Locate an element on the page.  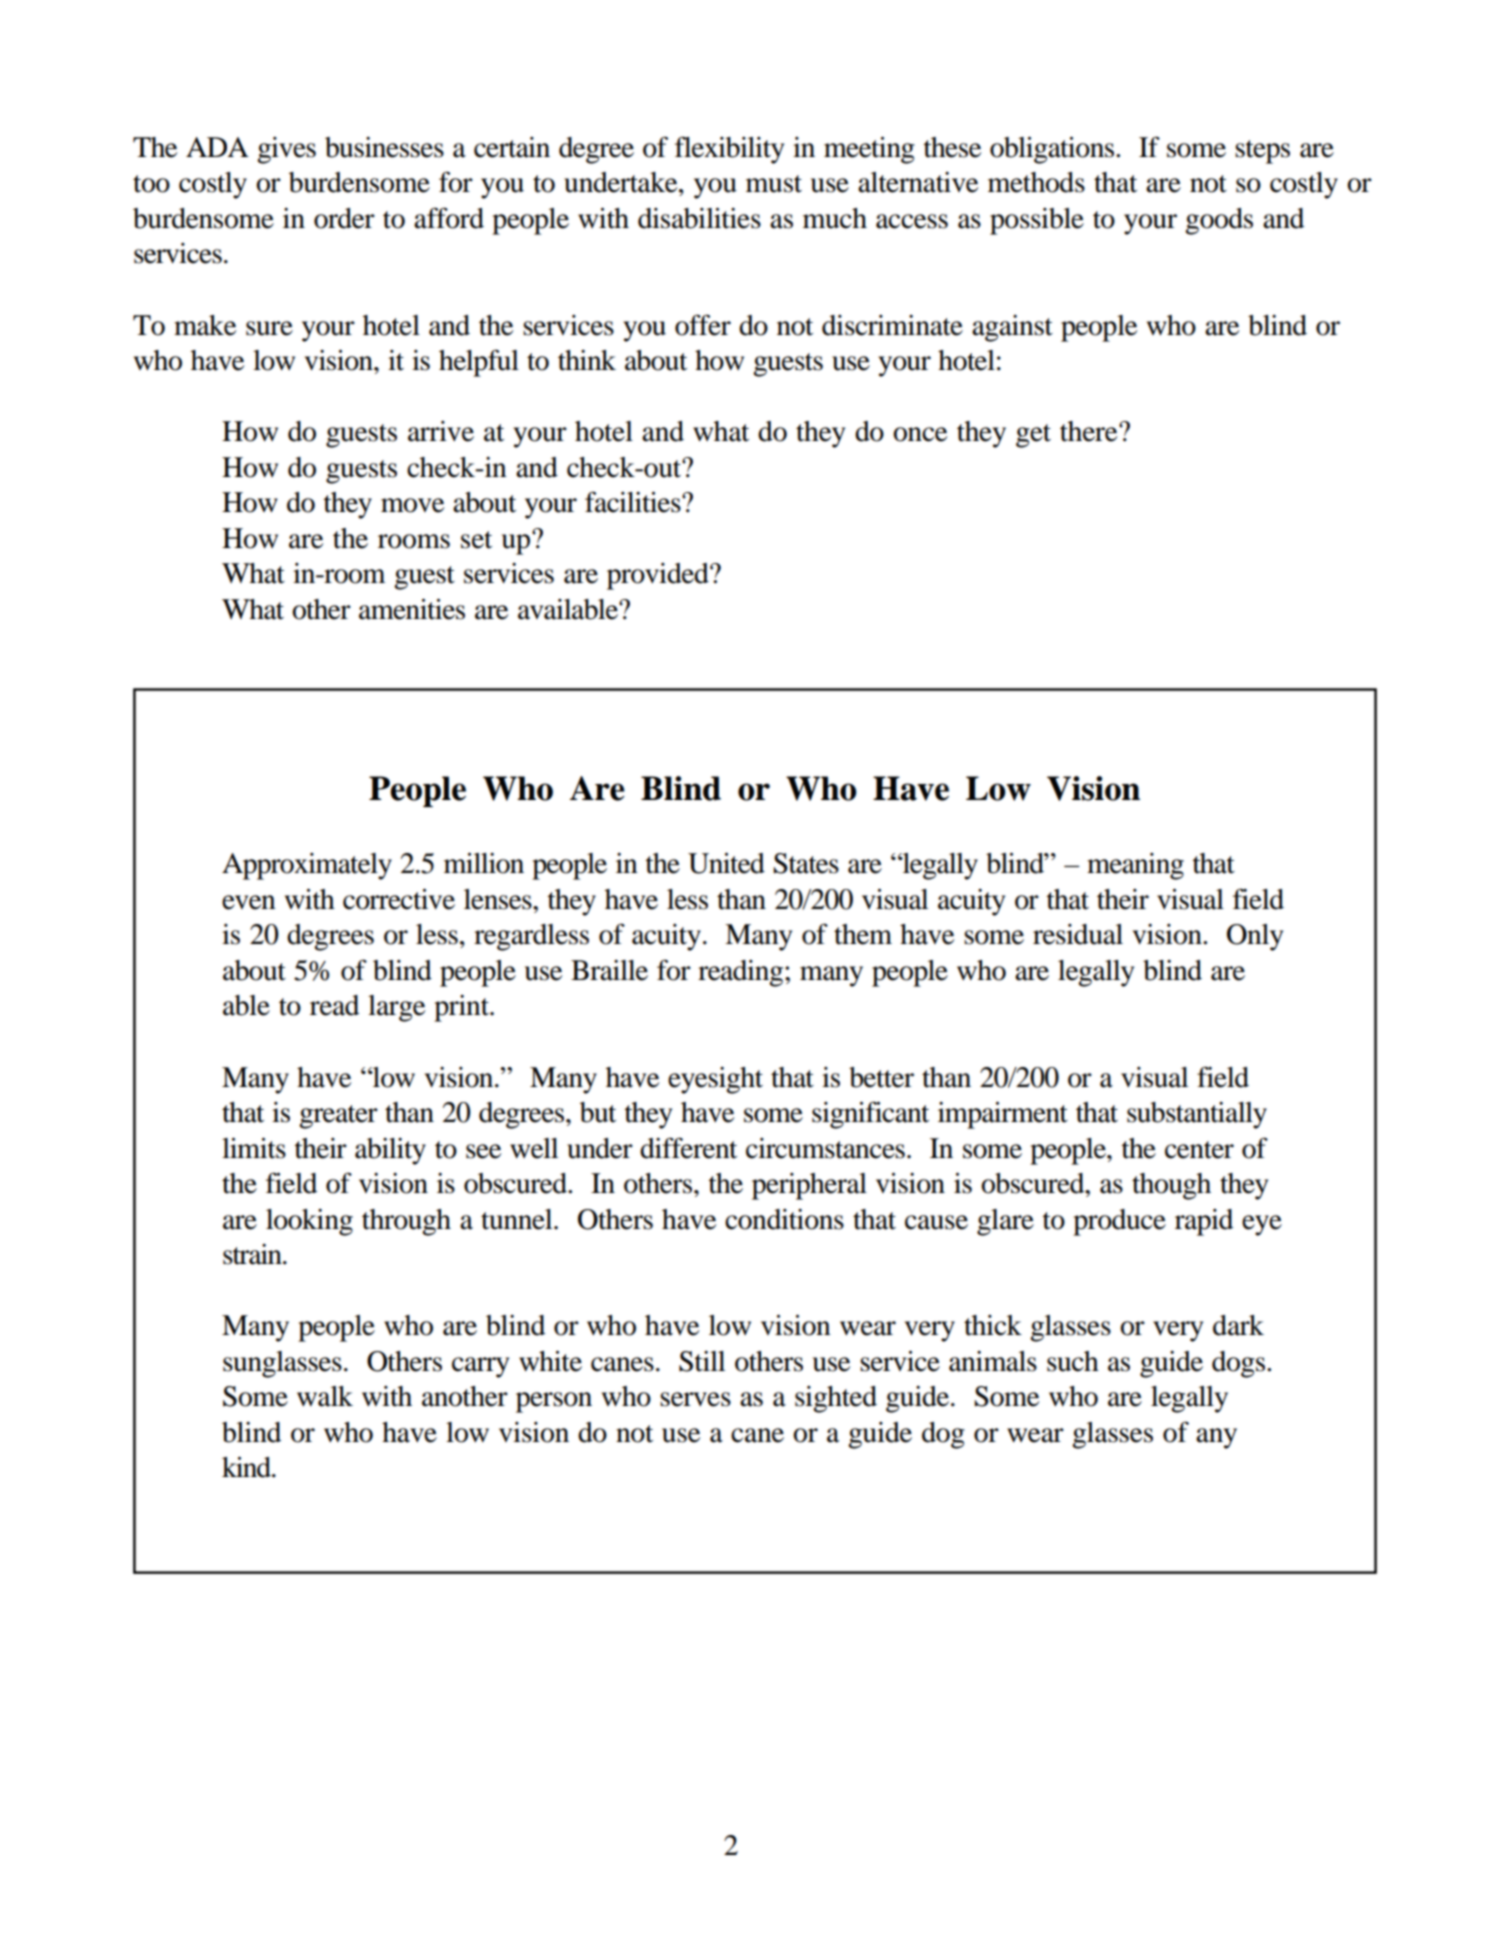
gives is located at coordinates (286, 150).
